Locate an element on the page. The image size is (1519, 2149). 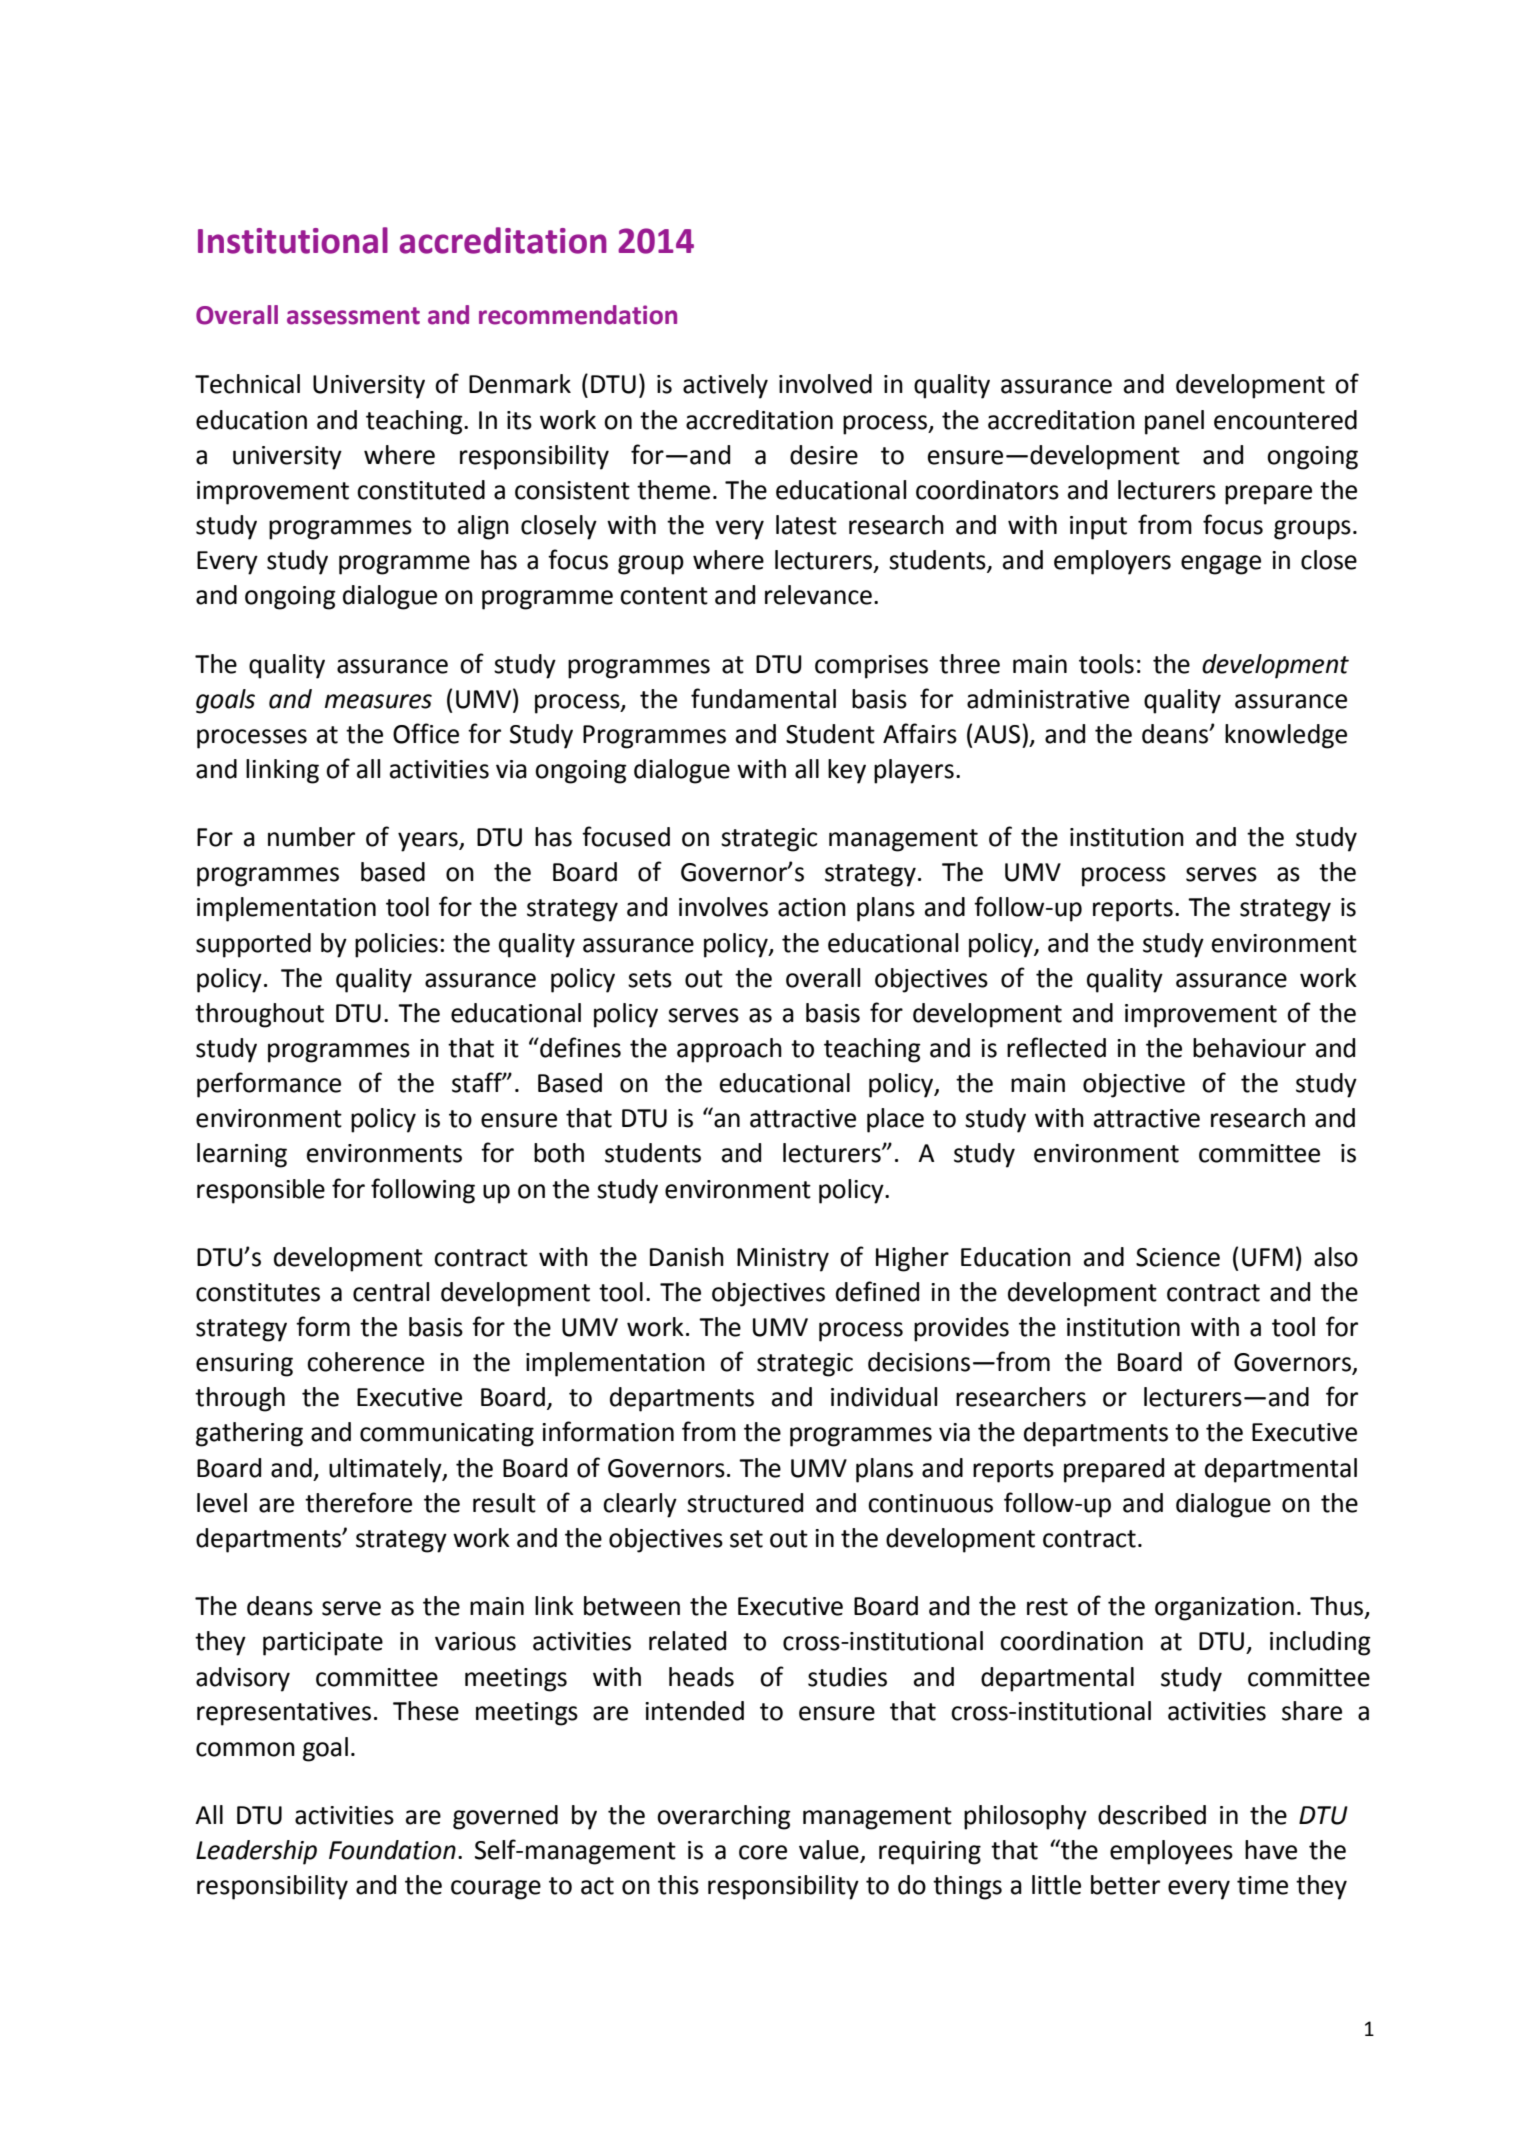
ultimately is located at coordinates (386, 1470).
